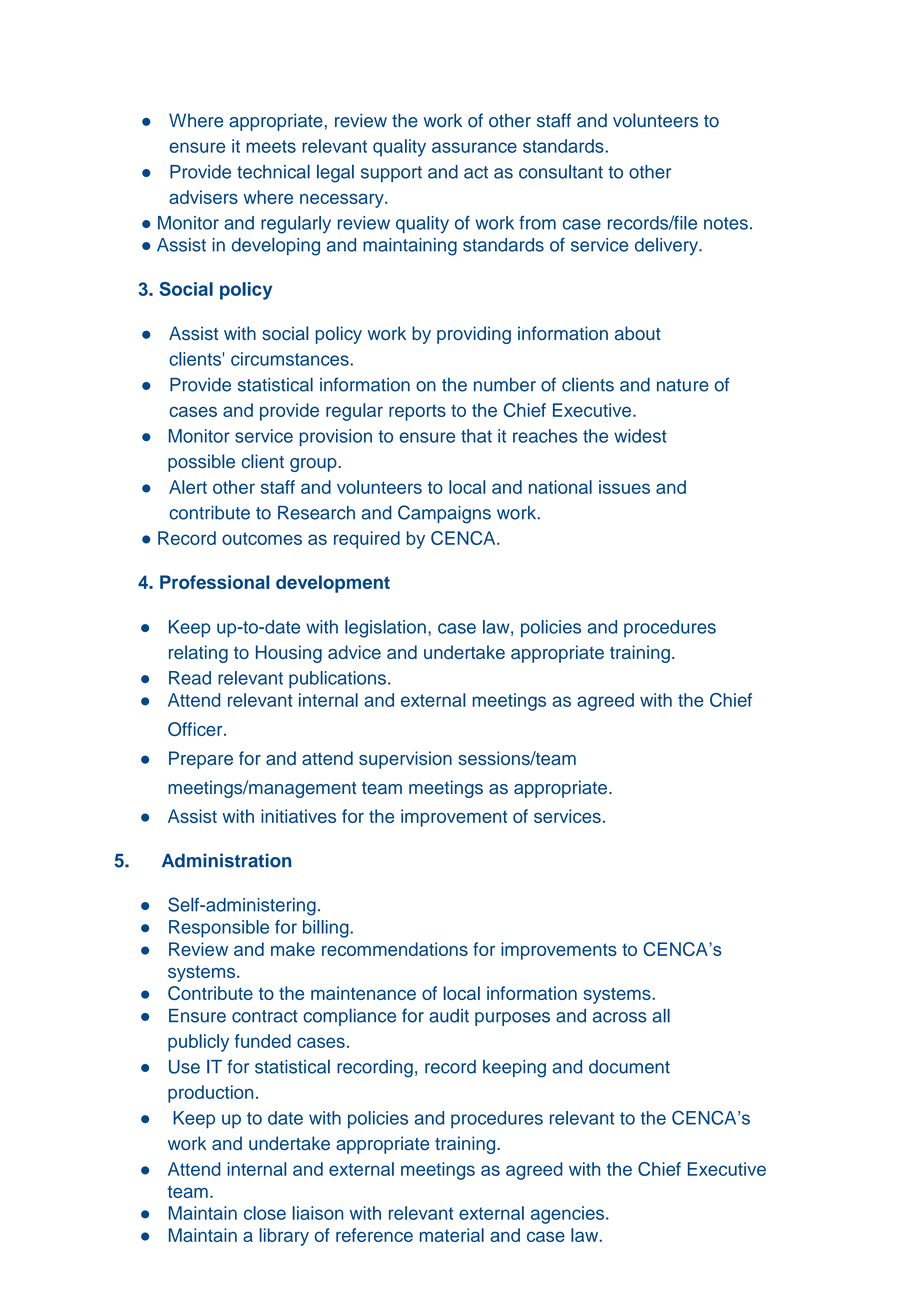  Describe the element at coordinates (474, 147) in the image. I see `assurance` at that location.
